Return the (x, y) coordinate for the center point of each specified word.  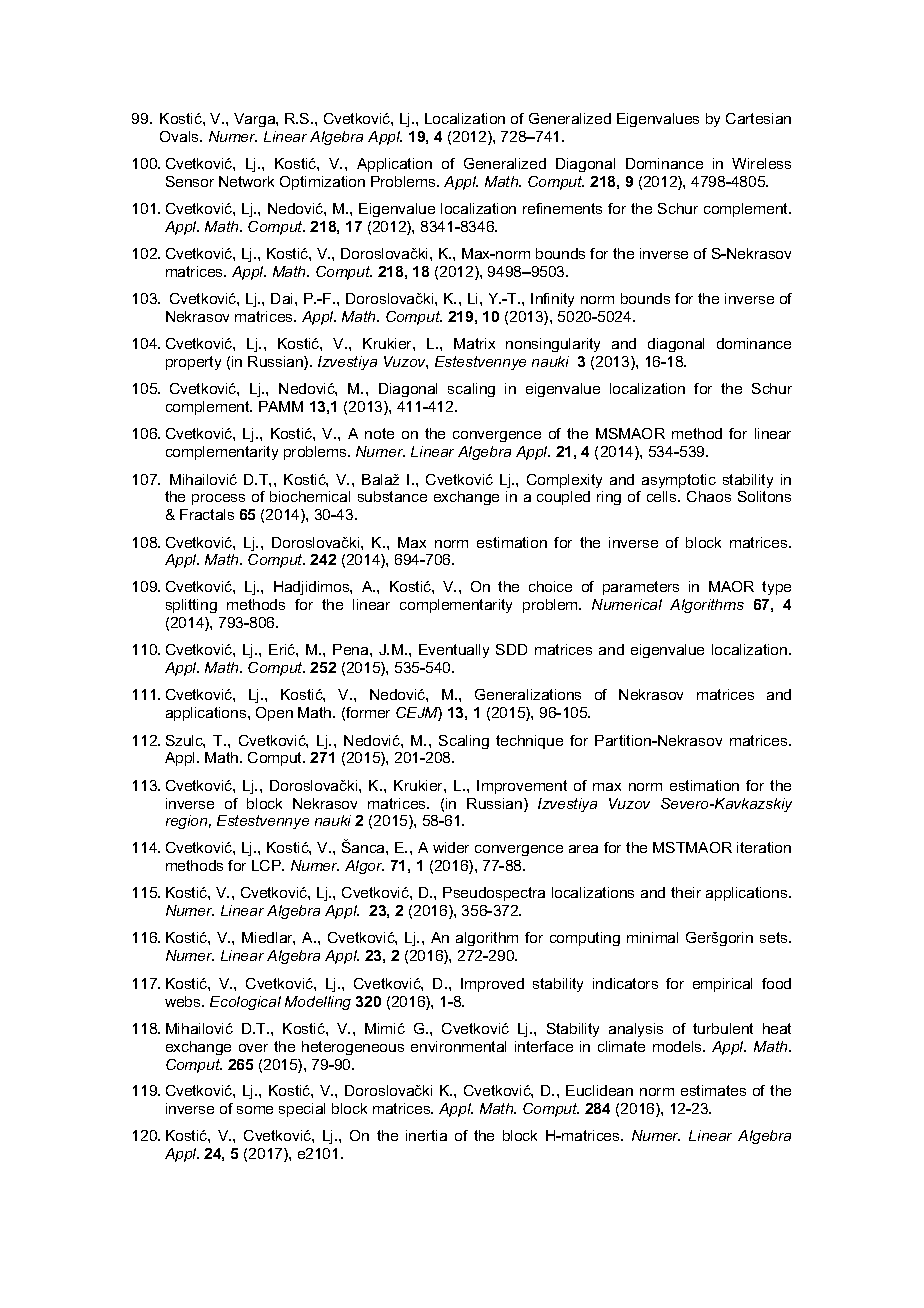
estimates (713, 1090)
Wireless (761, 163)
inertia (426, 1135)
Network (246, 181)
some (255, 1110)
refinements (562, 208)
